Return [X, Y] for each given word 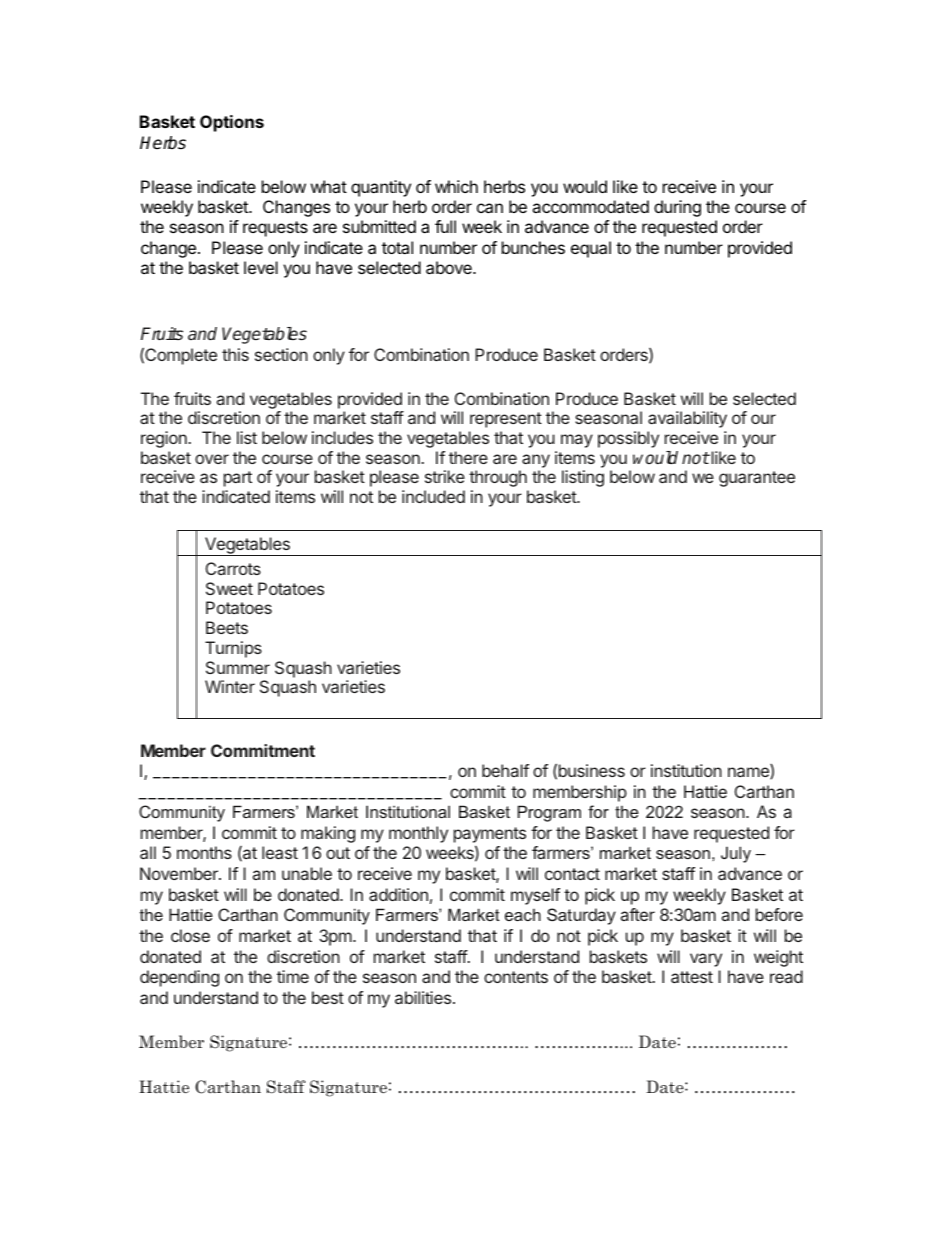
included [433, 496]
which [456, 186]
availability [687, 419]
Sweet [229, 588]
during [677, 208]
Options [232, 123]
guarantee [757, 479]
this [235, 354]
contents [516, 977]
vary [706, 960]
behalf [505, 770]
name [749, 773]
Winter [230, 686]
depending [179, 978]
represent [506, 420]
